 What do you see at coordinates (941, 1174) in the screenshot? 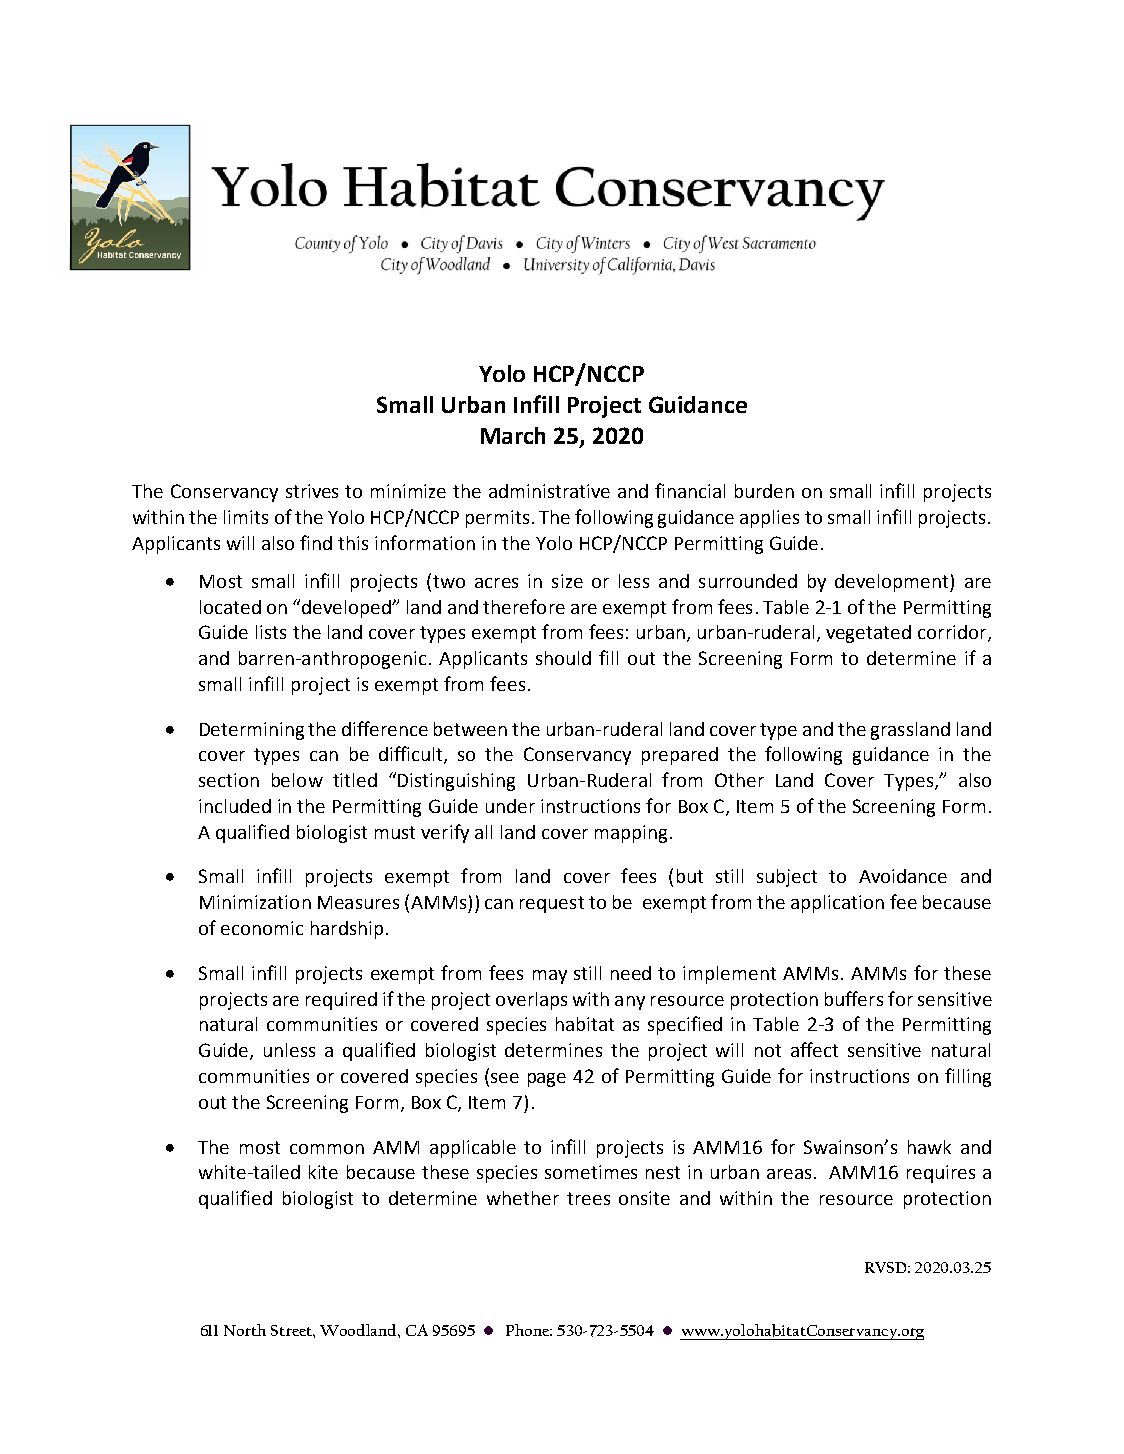
I see `requires` at bounding box center [941, 1174].
